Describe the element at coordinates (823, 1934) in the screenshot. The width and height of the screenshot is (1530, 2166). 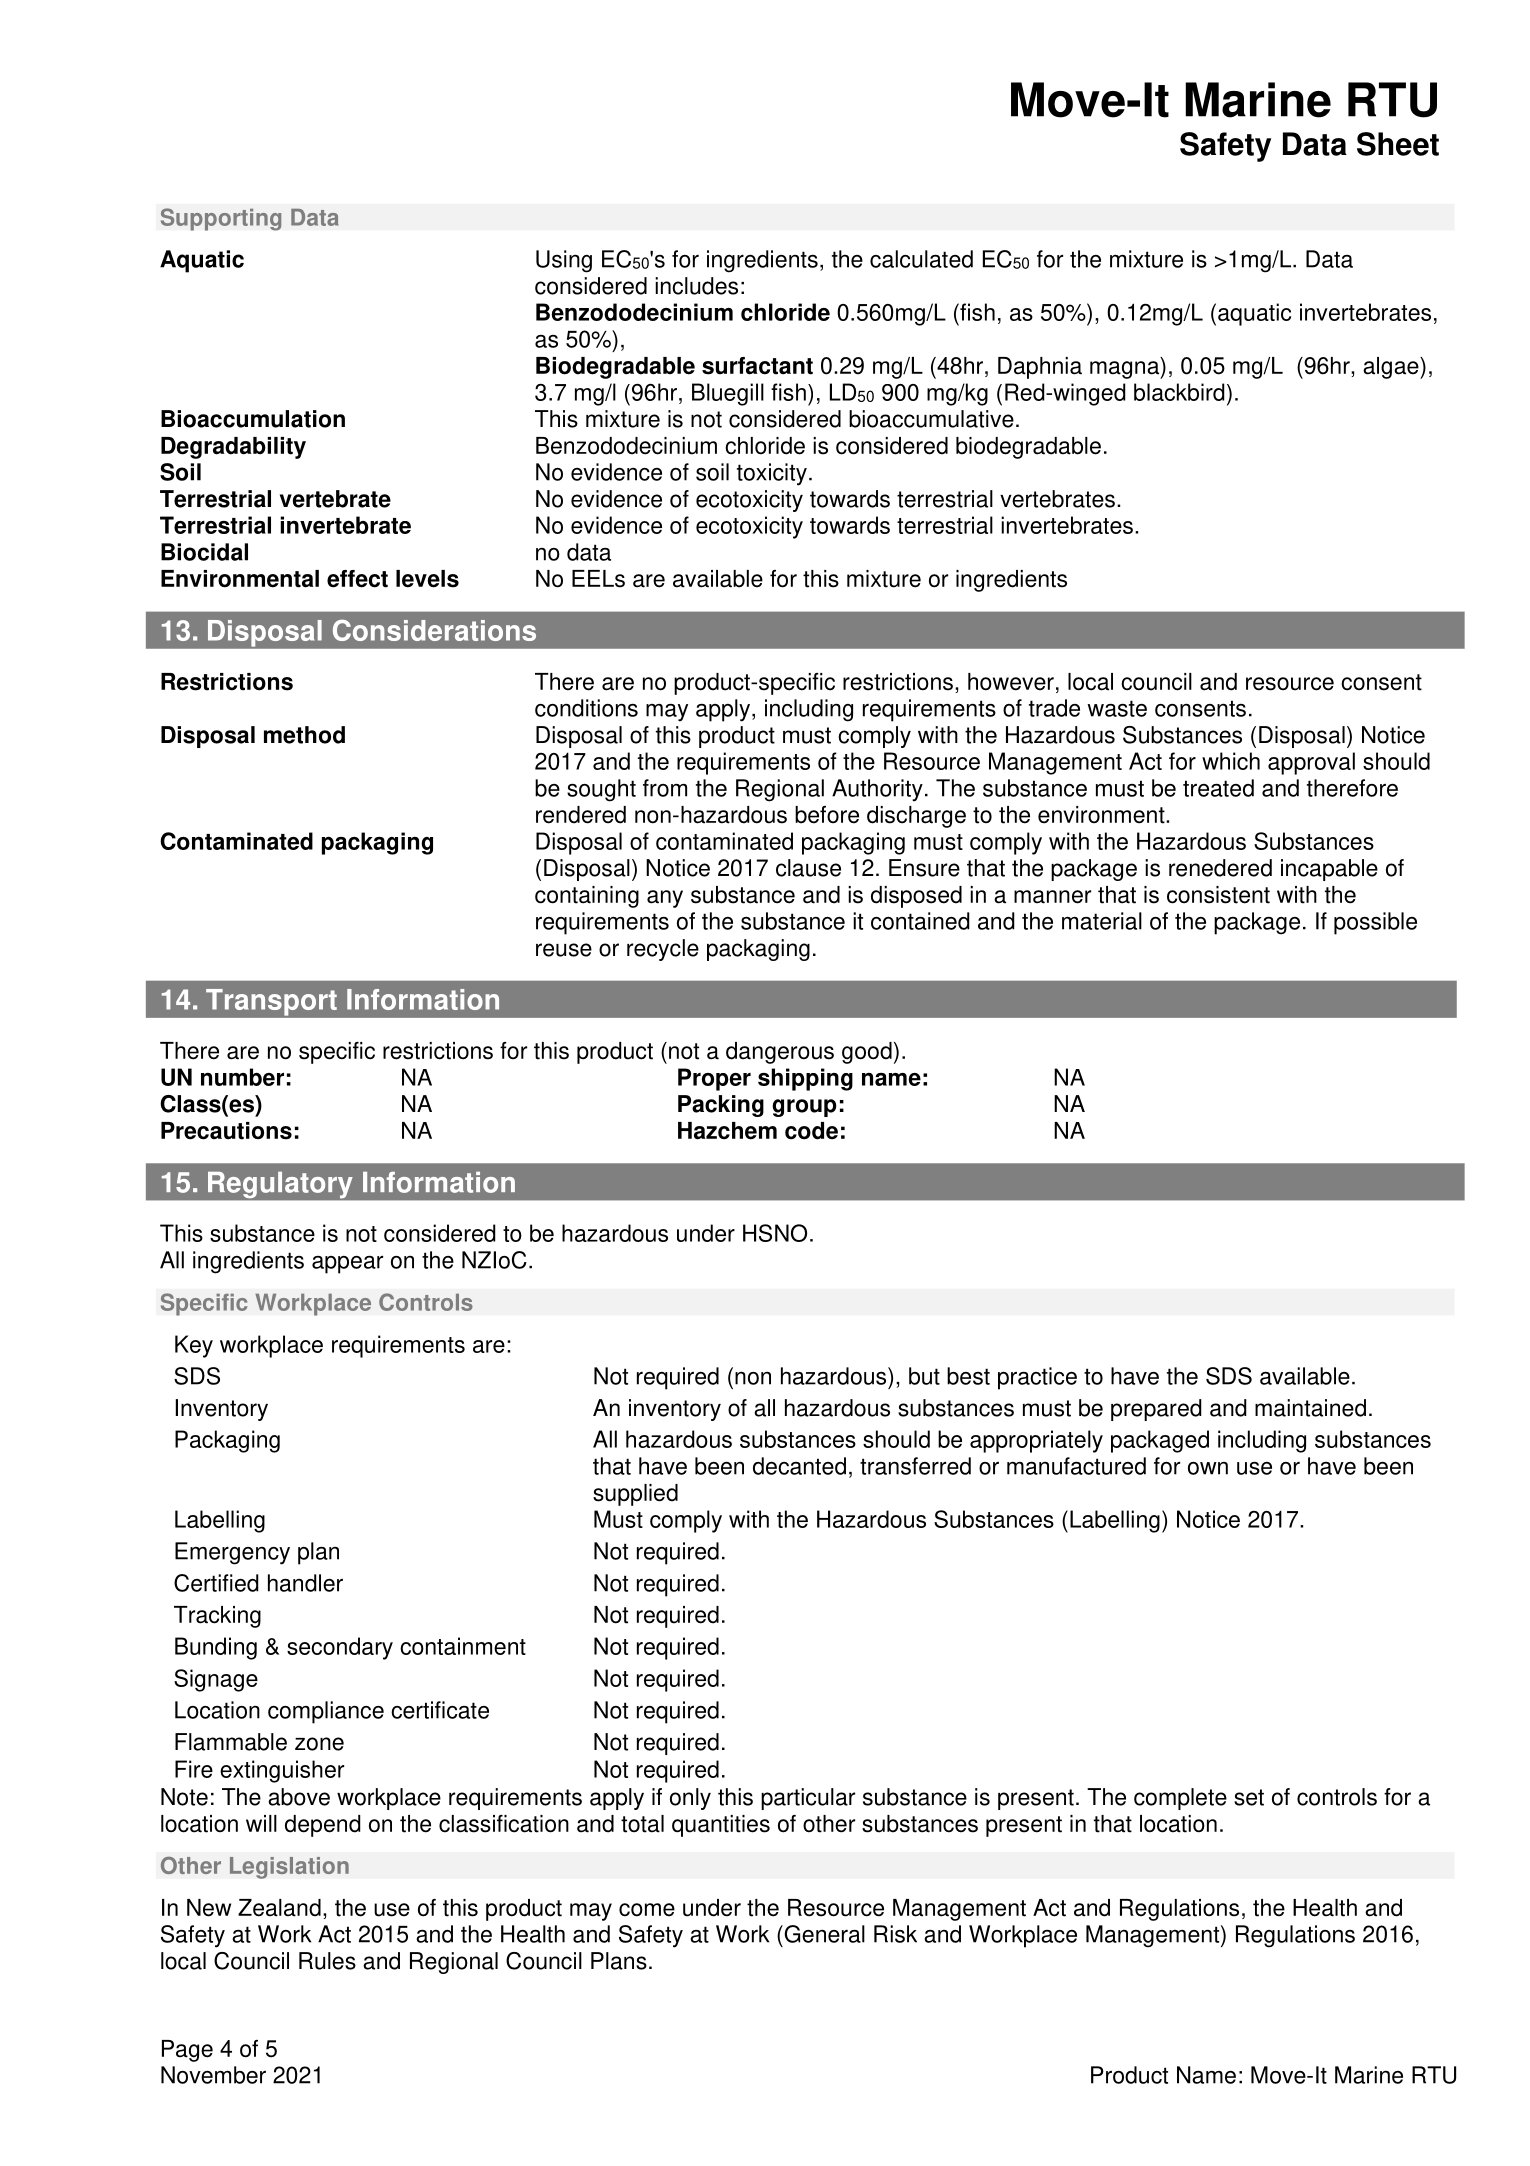
I see `General` at that location.
